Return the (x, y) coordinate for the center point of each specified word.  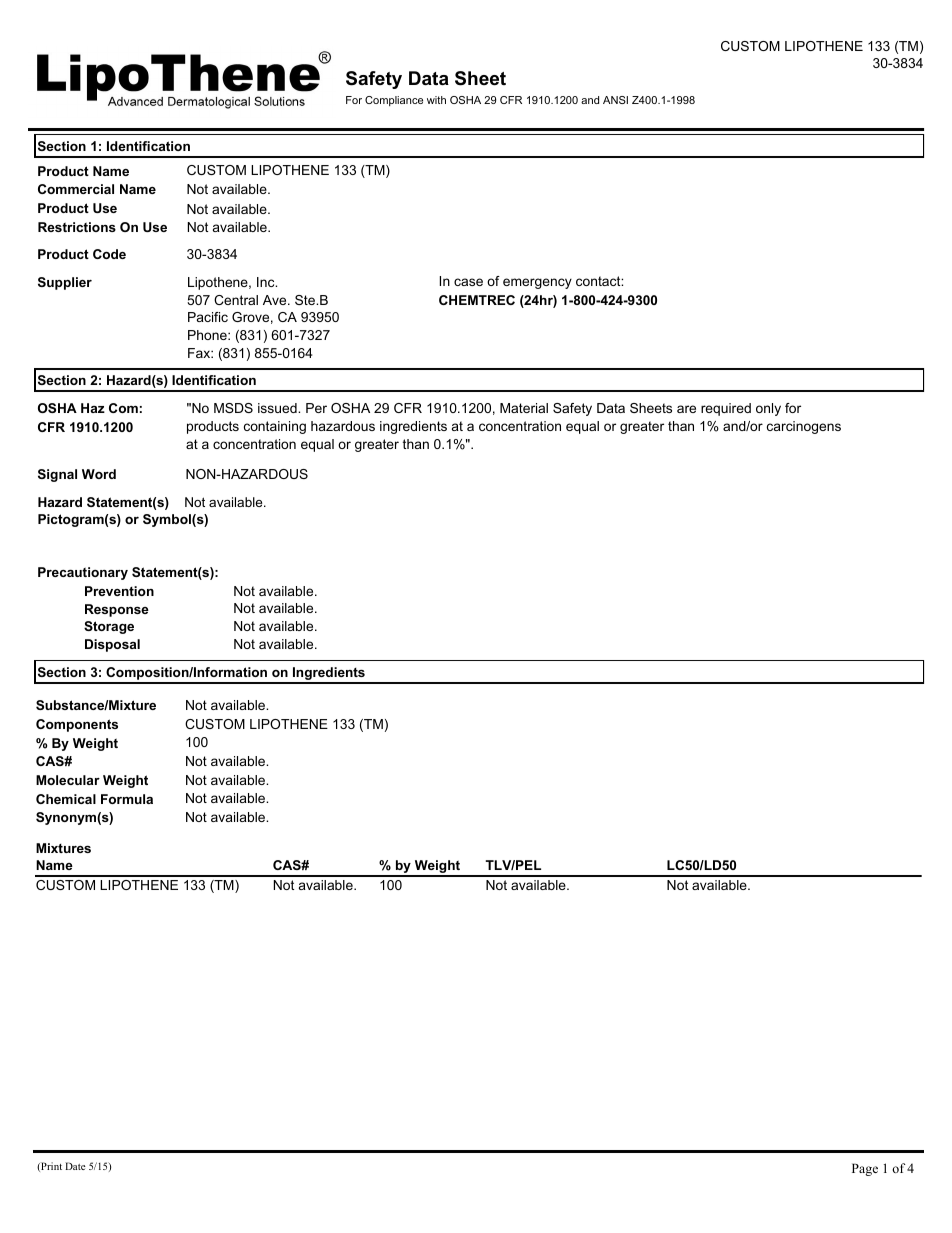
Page (865, 1169)
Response (117, 610)
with (436, 100)
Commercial (76, 189)
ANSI (615, 100)
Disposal (112, 645)
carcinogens (804, 427)
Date (75, 1166)
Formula (127, 799)
